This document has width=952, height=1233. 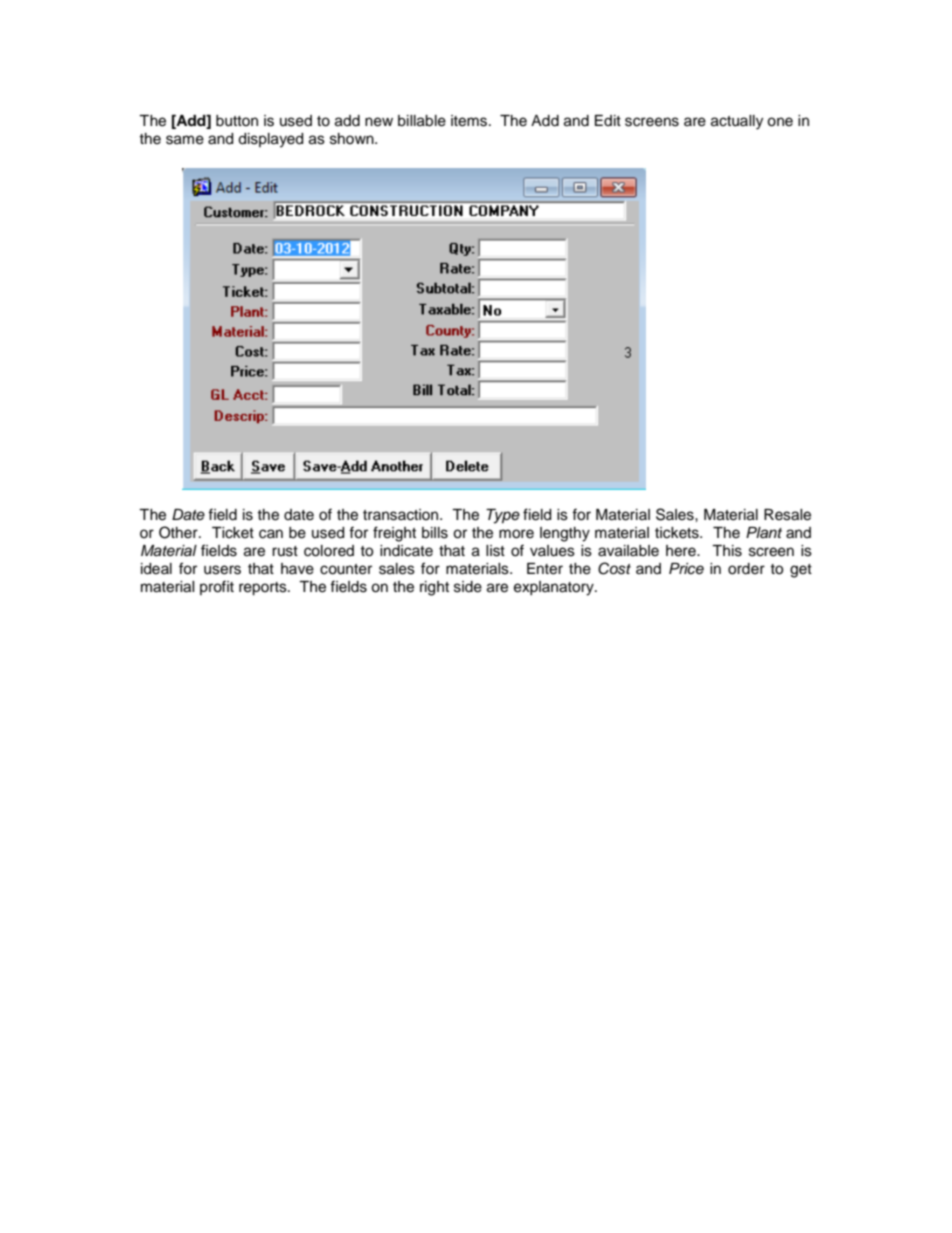 What do you see at coordinates (222, 570) in the document?
I see `users` at bounding box center [222, 570].
